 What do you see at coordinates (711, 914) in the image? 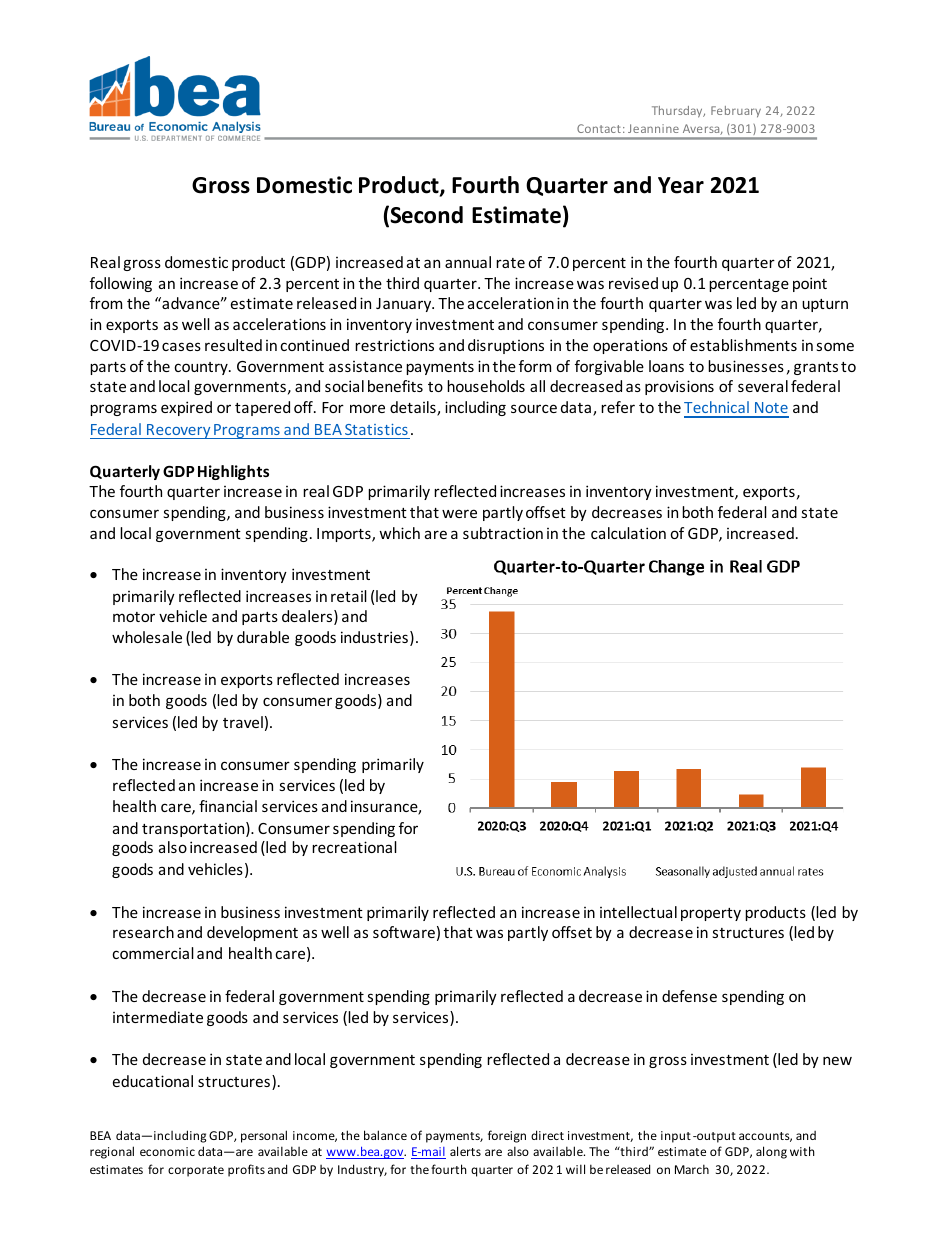
I see `property` at bounding box center [711, 914].
